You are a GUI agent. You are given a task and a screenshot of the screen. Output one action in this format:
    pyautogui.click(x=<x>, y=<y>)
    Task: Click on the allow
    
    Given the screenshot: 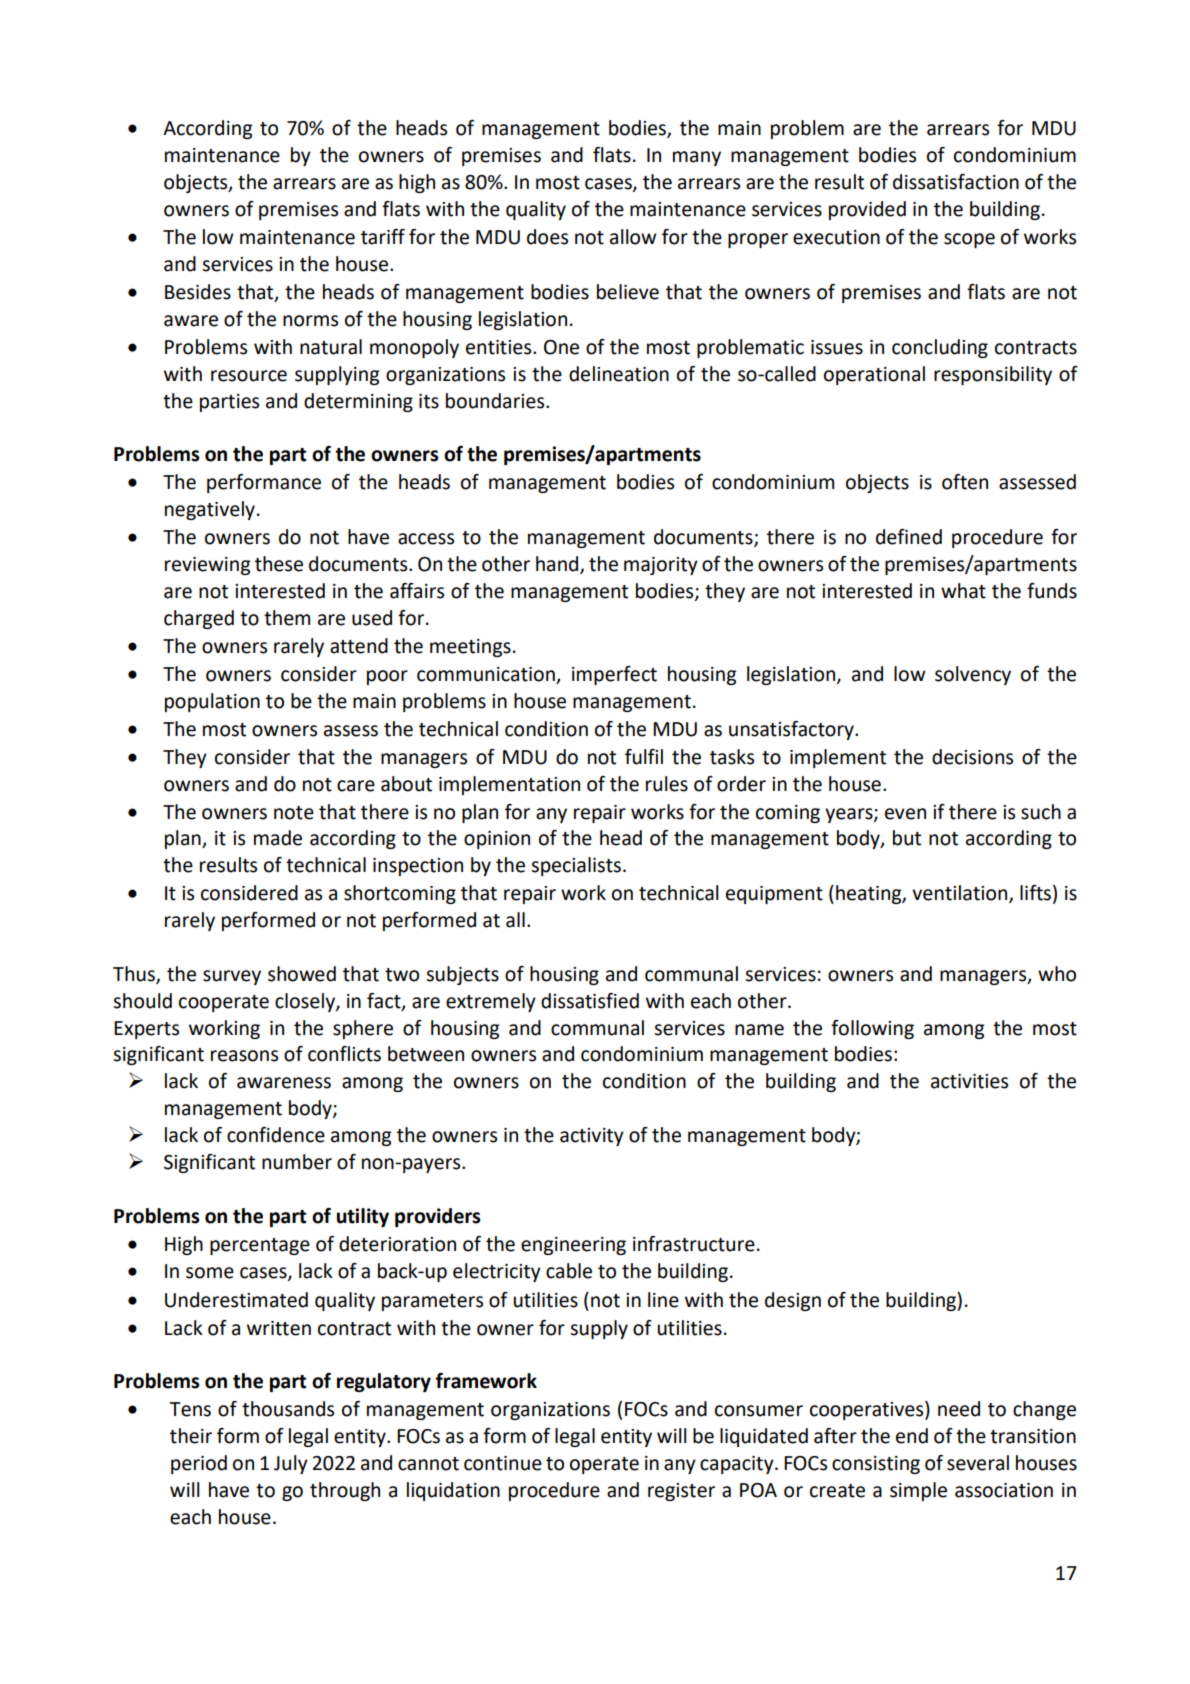 What is the action you would take?
    pyautogui.click(x=633, y=237)
